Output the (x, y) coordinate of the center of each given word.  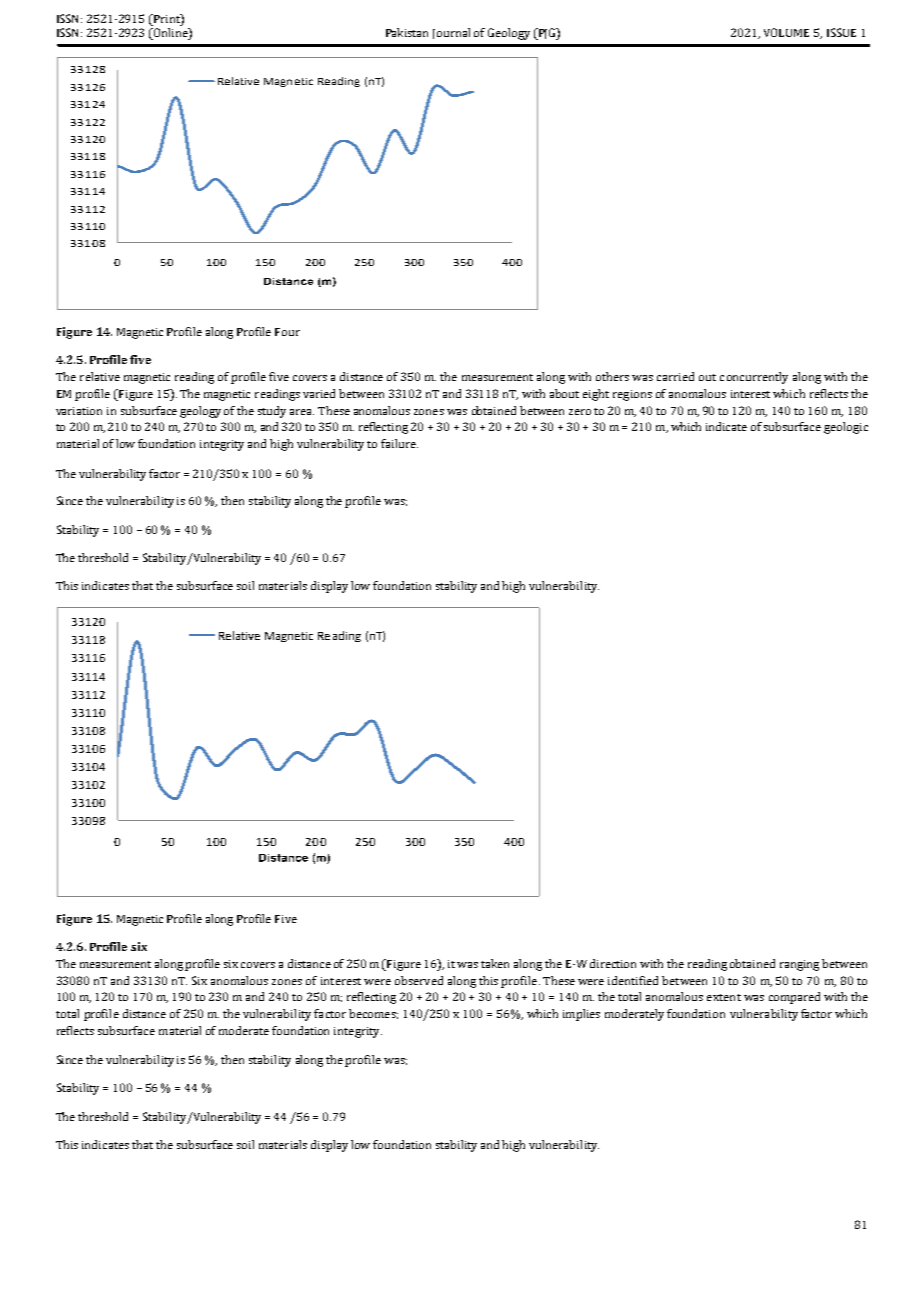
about (564, 393)
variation (79, 411)
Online (171, 34)
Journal (451, 33)
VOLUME (786, 32)
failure (399, 443)
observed (419, 980)
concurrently (754, 378)
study (272, 412)
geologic (846, 428)
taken (495, 963)
